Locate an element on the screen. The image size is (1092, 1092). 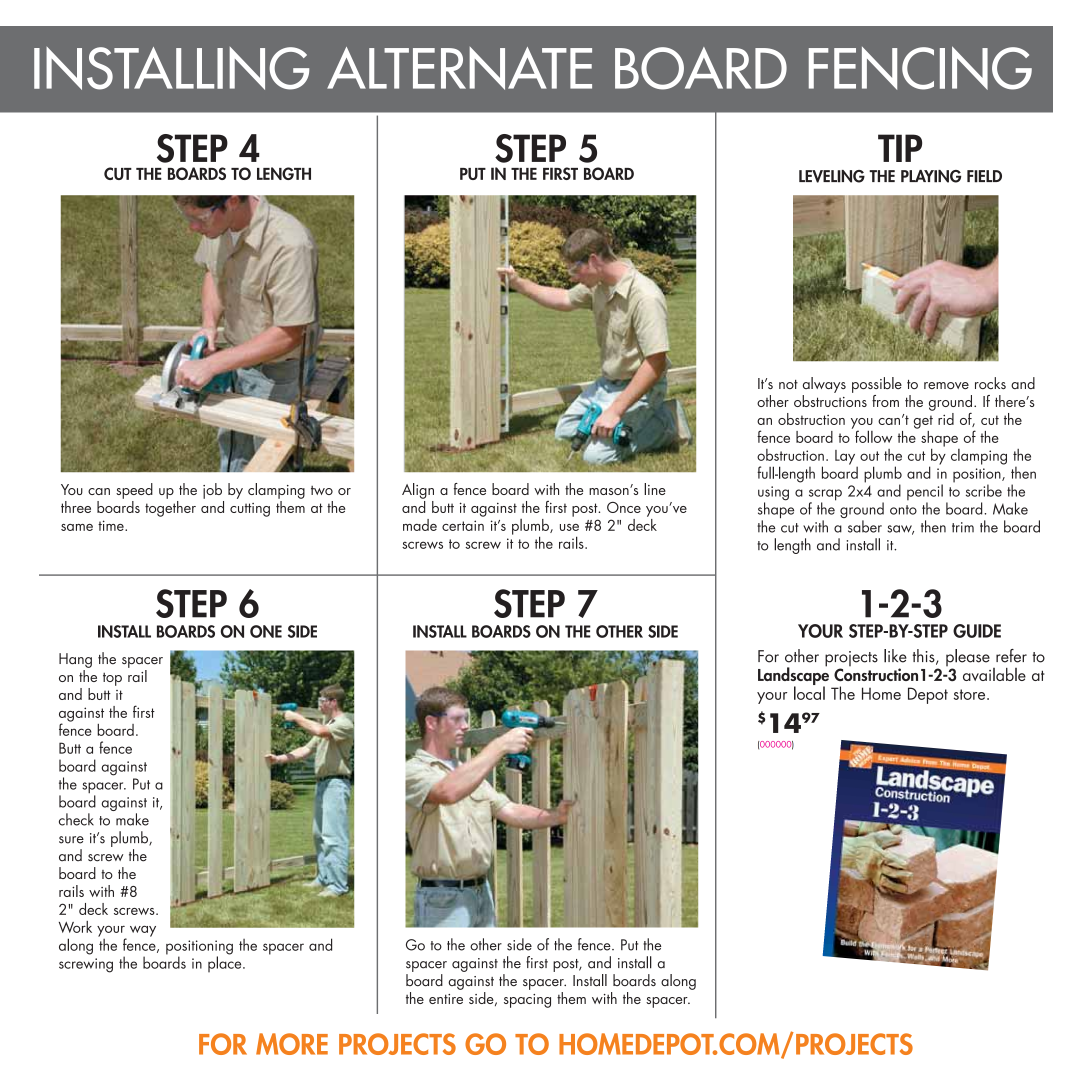
FENCING is located at coordinates (920, 68).
